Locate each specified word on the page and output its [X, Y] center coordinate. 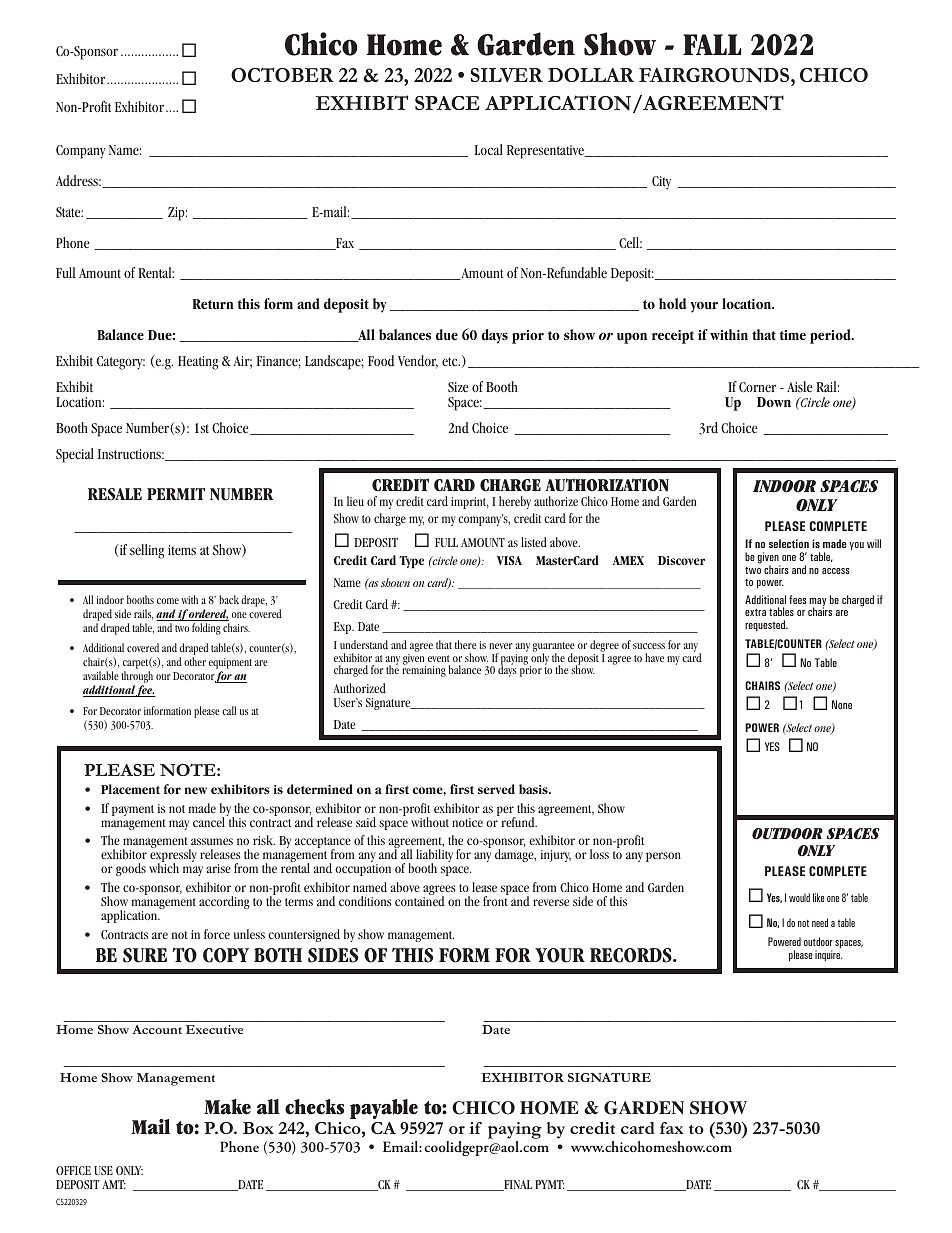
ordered [208, 615]
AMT [114, 1184]
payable [384, 1109]
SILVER [507, 75]
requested [766, 625]
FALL [712, 44]
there [466, 644]
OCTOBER [282, 74]
